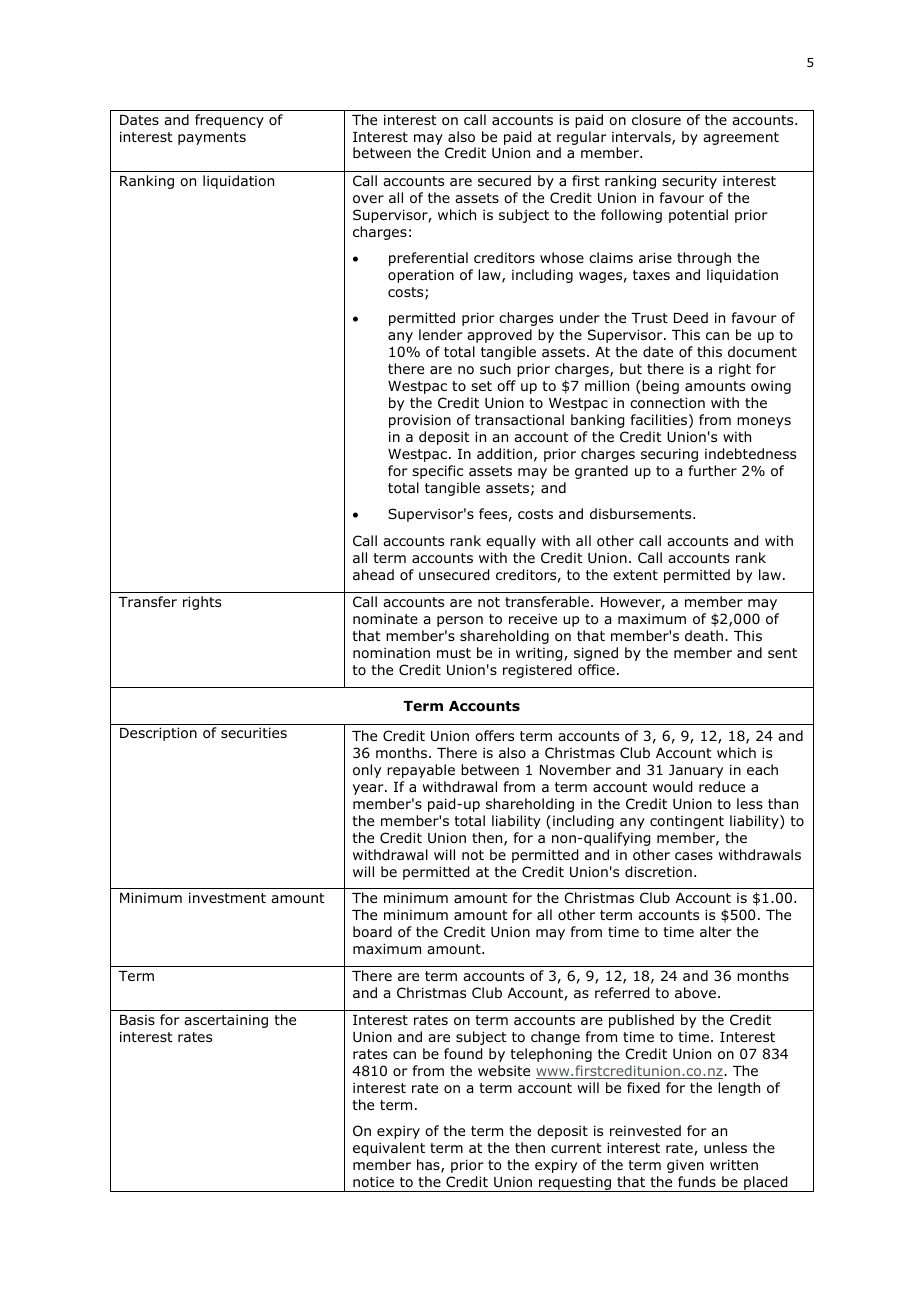  I want to click on must, so click(454, 653).
